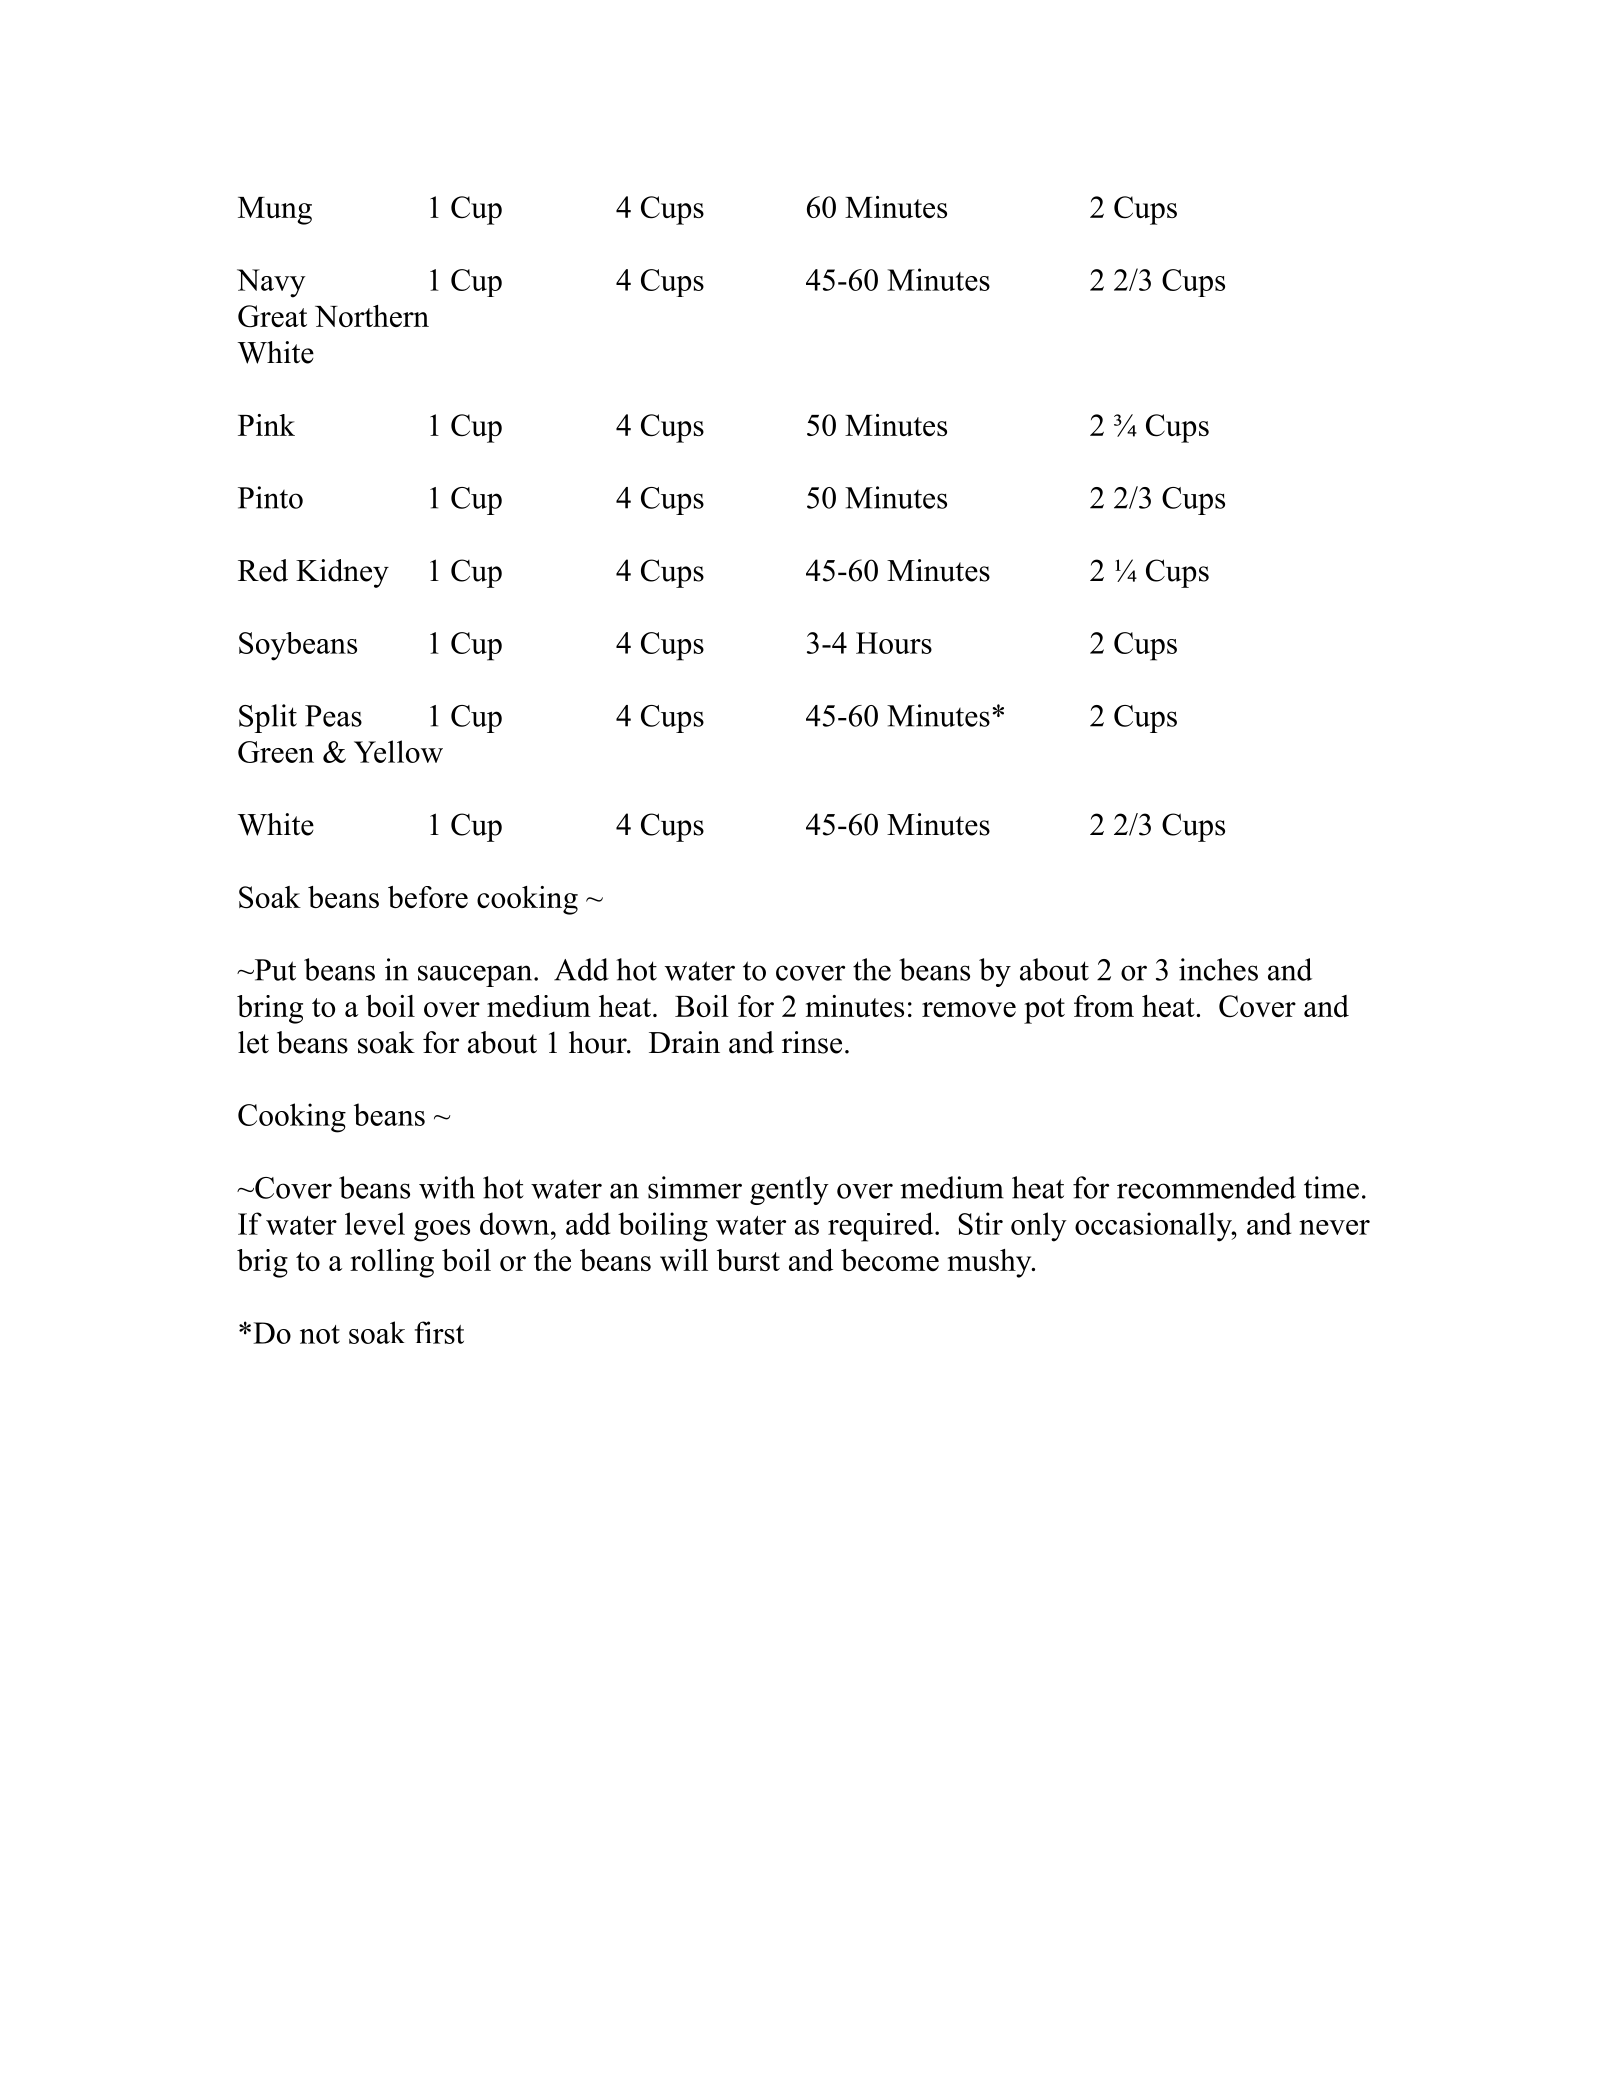  Describe the element at coordinates (275, 211) in the screenshot. I see `Mung` at that location.
